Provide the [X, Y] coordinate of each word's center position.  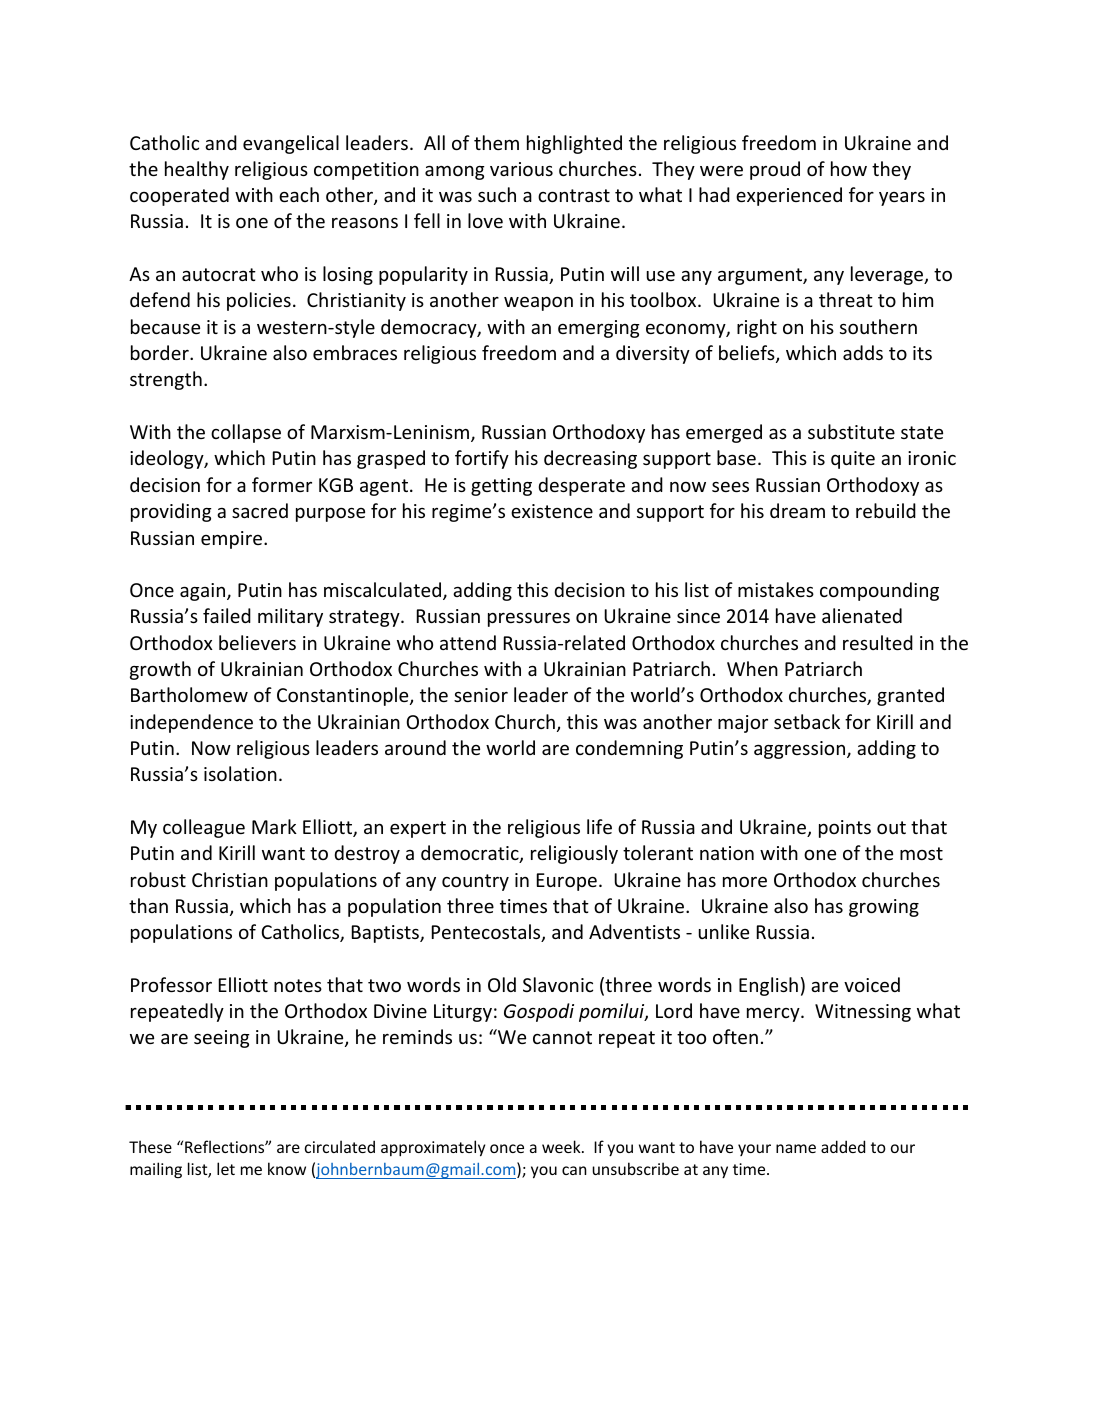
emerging [599, 329]
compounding [879, 591]
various [521, 169]
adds [863, 352]
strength [166, 380]
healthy [197, 170]
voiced [872, 984]
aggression [801, 750]
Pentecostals [487, 933]
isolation [240, 773]
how [849, 168]
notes [298, 985]
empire [233, 540]
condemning [629, 749]
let [226, 1168]
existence [552, 511]
